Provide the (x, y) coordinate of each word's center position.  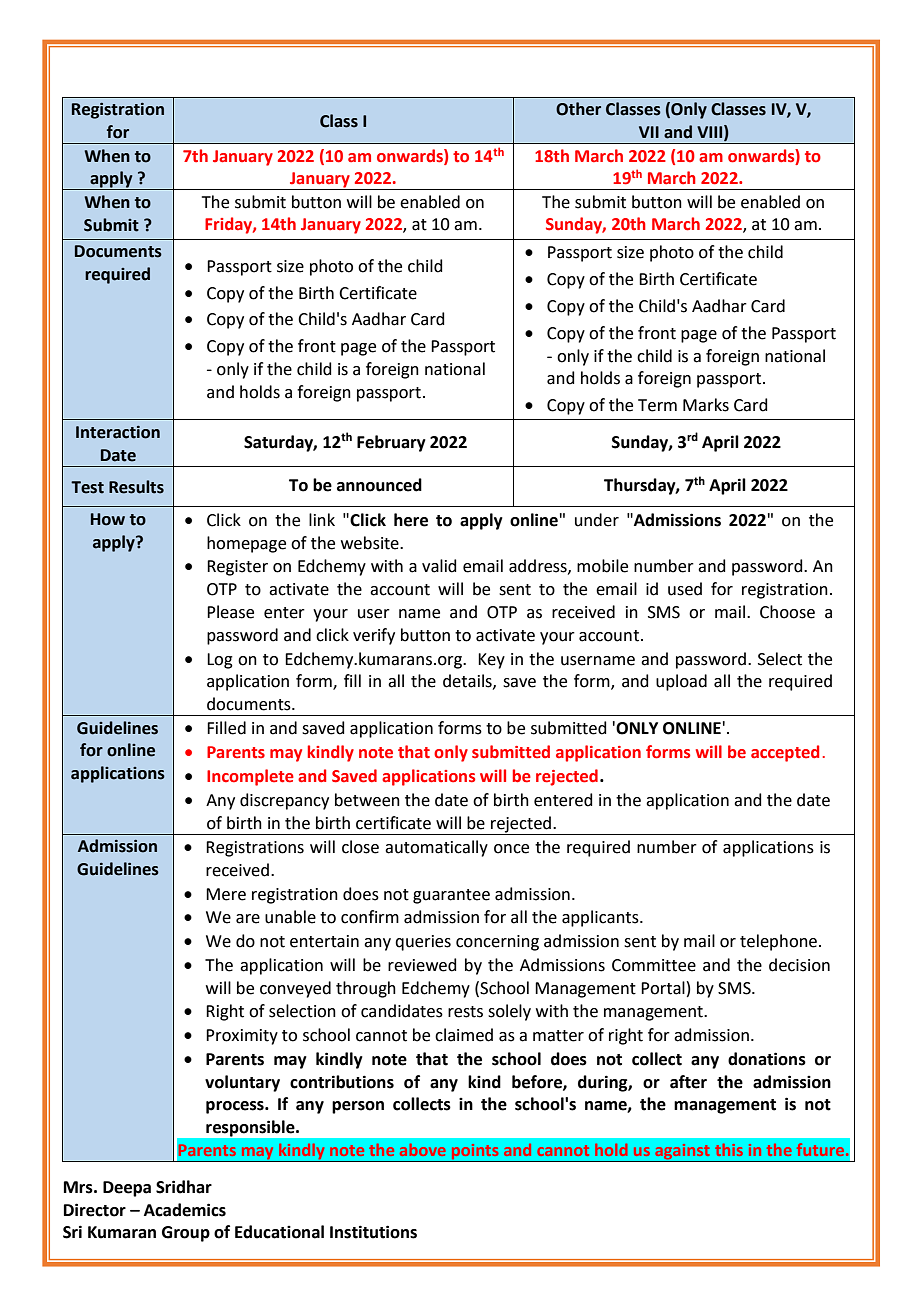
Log (220, 661)
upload (681, 682)
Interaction (118, 432)
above (423, 1150)
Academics (185, 1210)
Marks (706, 405)
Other (578, 109)
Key (491, 661)
